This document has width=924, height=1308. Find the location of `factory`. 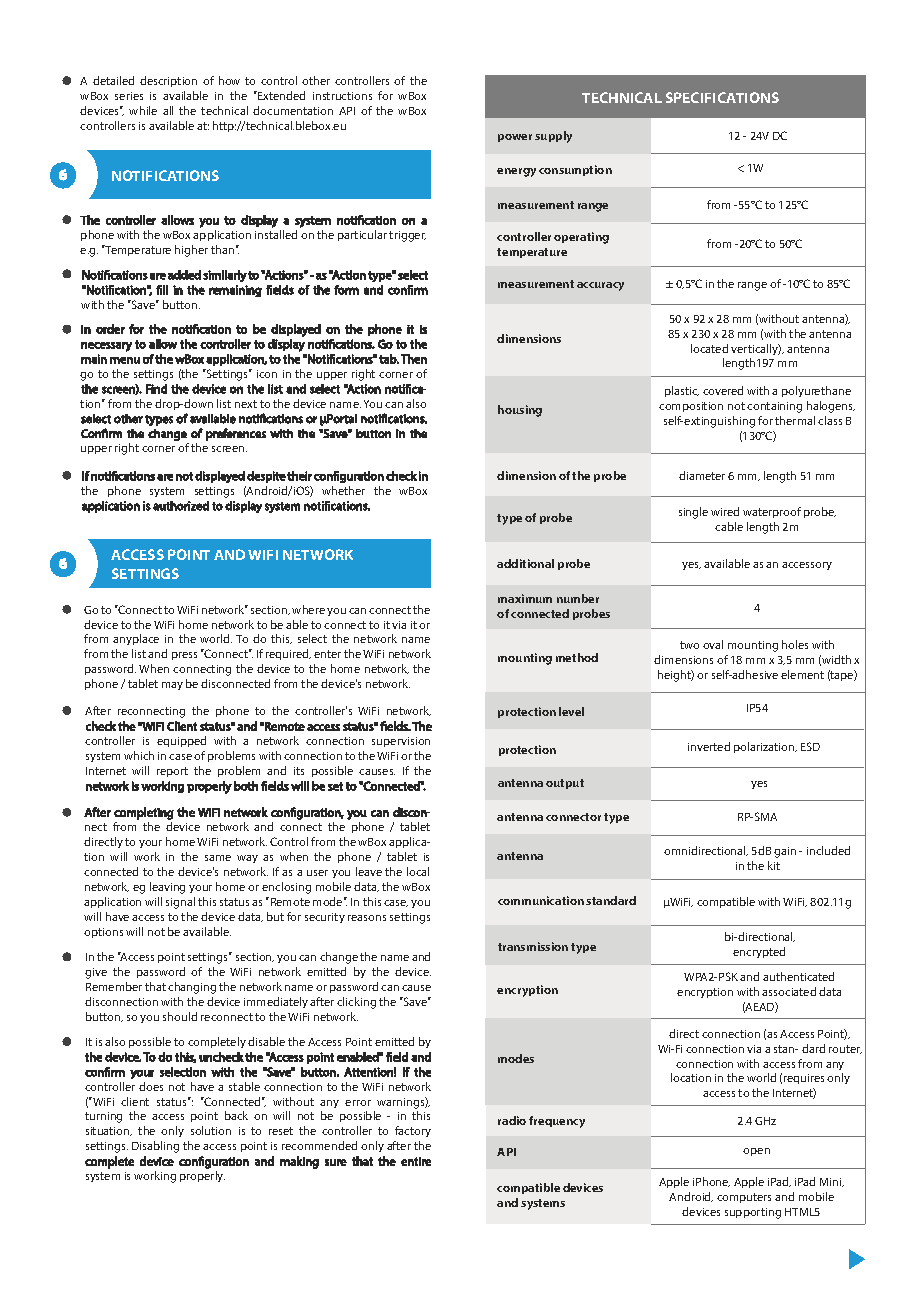

factory is located at coordinates (413, 1131).
